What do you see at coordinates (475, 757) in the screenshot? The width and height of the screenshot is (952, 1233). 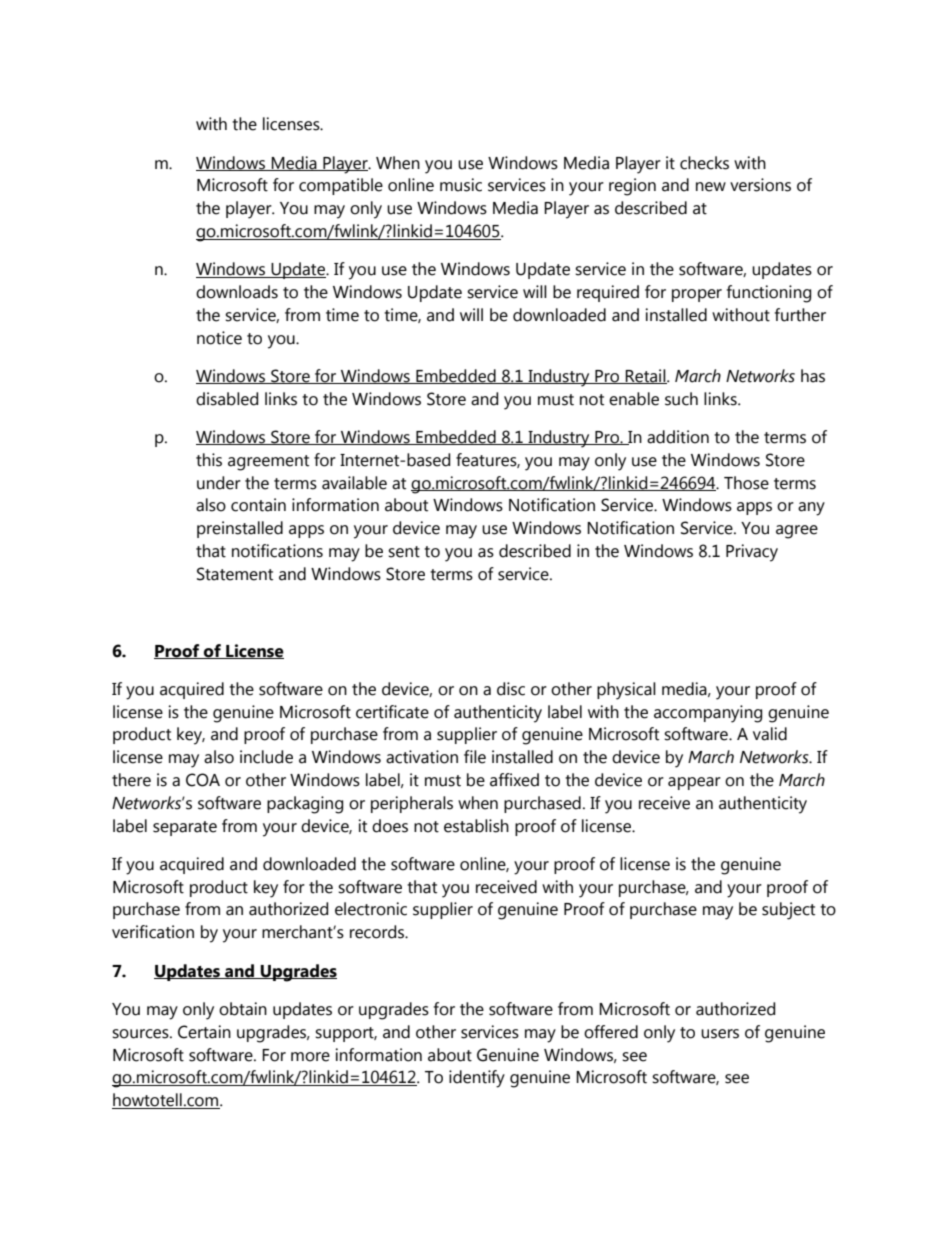 I see `file` at bounding box center [475, 757].
